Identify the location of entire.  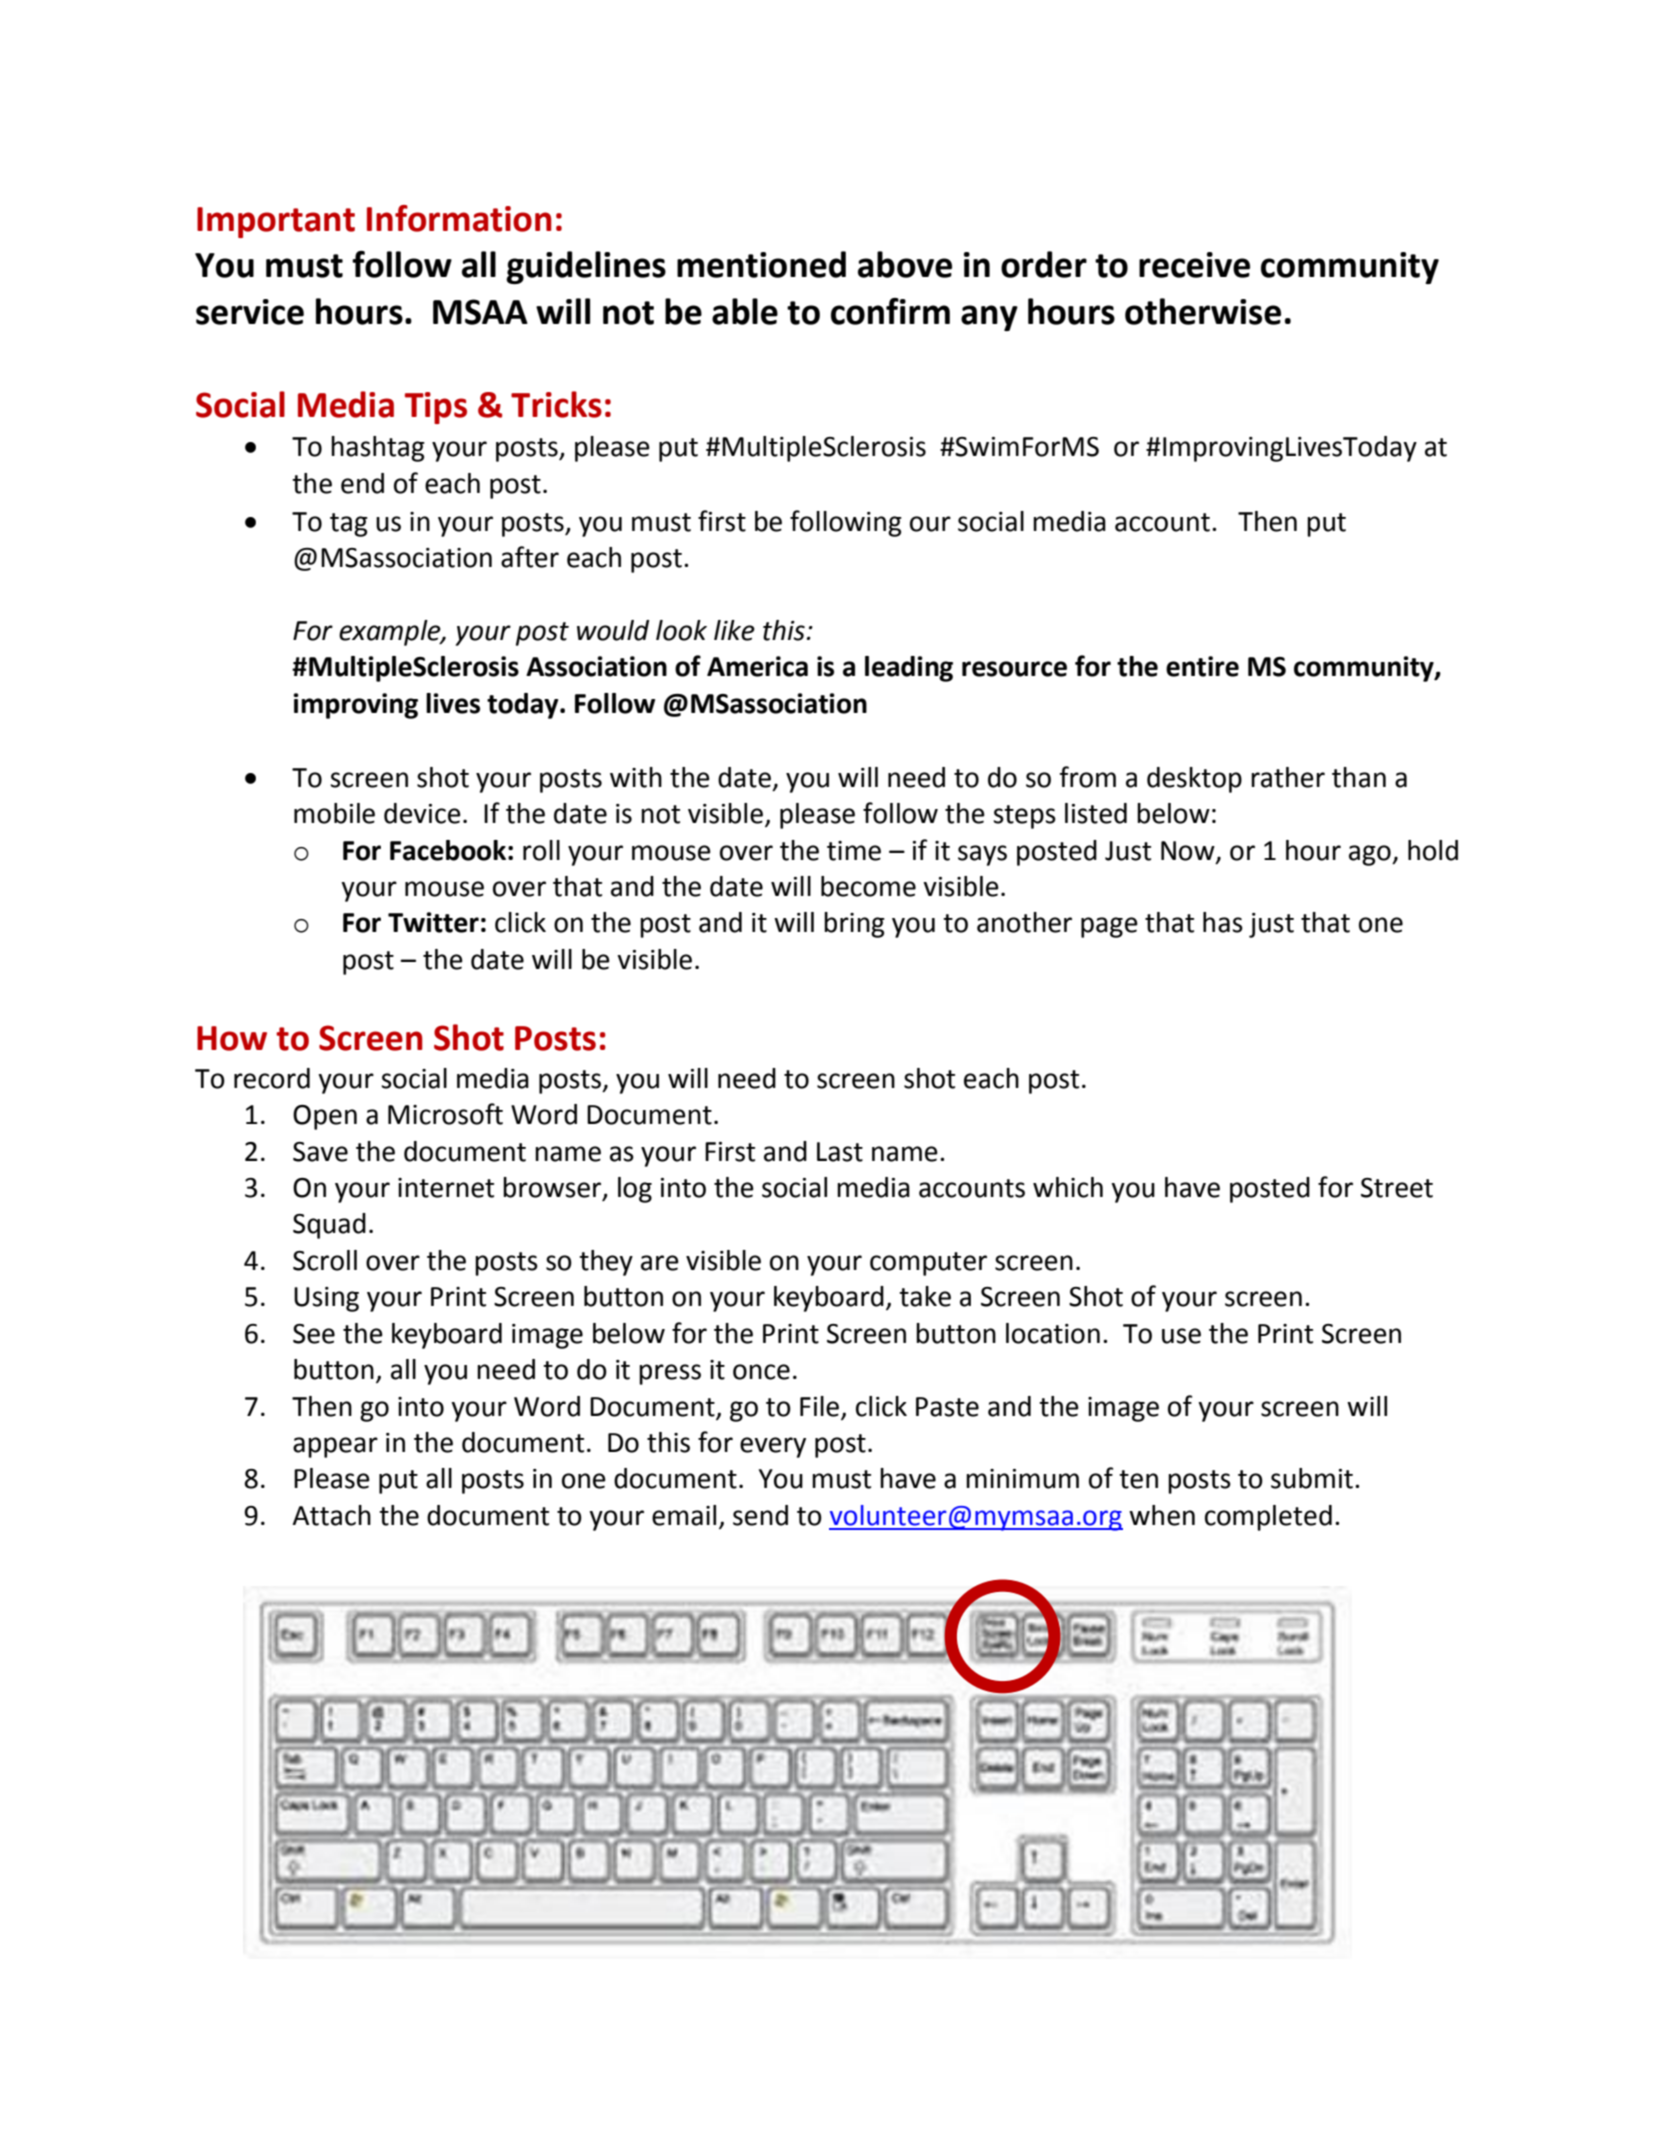
(1202, 666).
